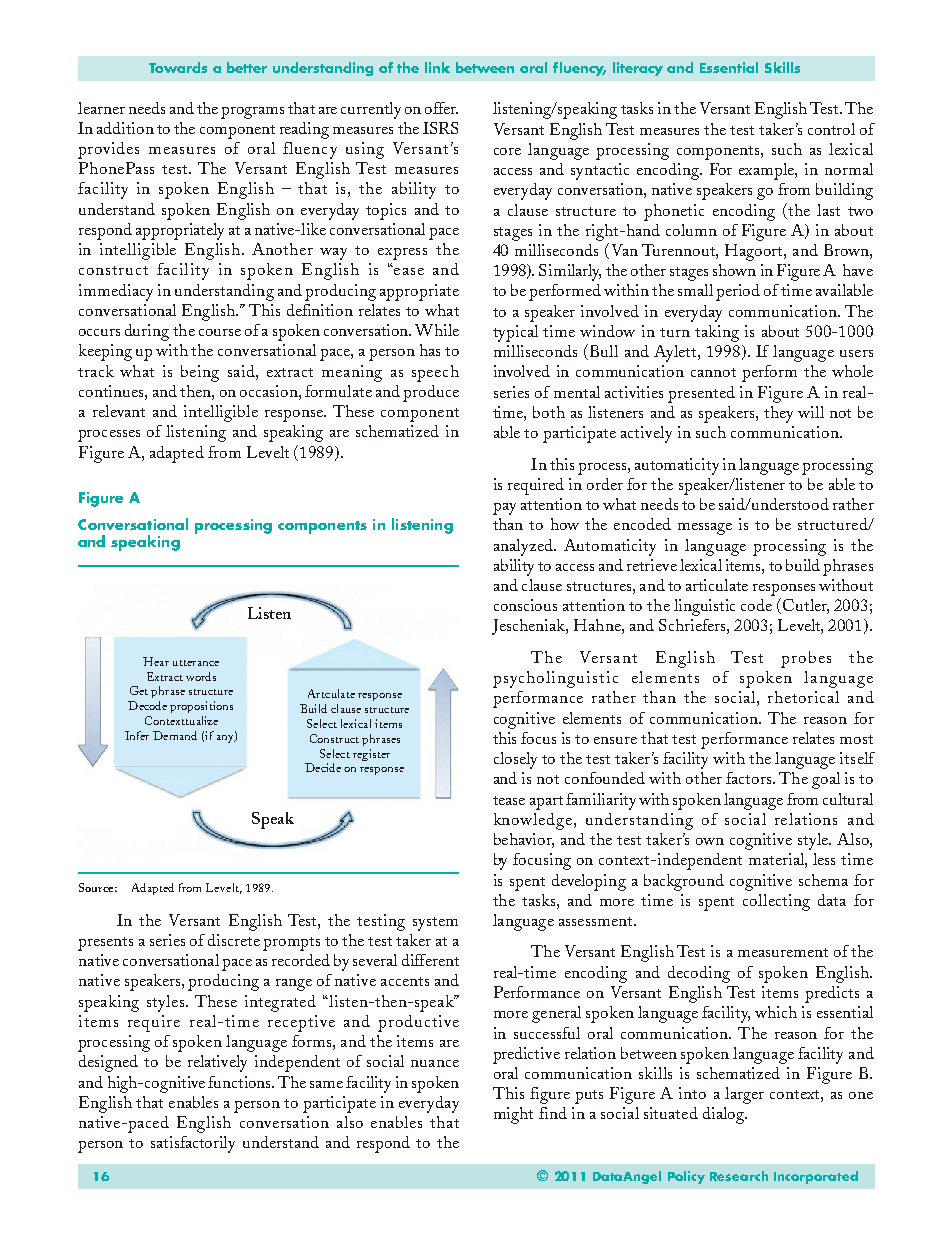 This document has height=1233, width=952. Describe the element at coordinates (175, 735) in the document. I see `Demand` at that location.
